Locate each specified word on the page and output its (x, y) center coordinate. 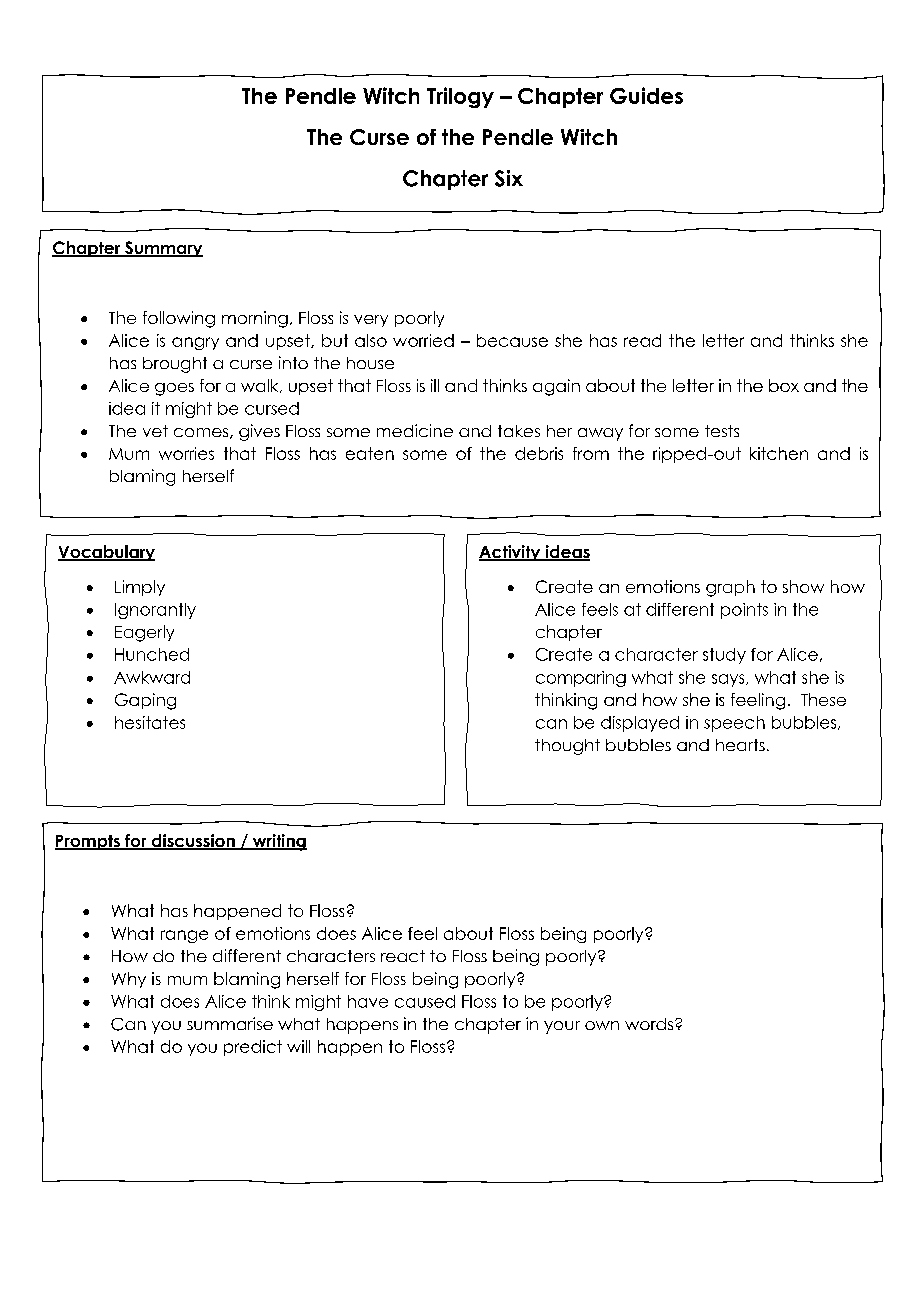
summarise (230, 1023)
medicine (415, 430)
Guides (646, 95)
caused (425, 1001)
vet (155, 431)
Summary (163, 249)
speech (734, 724)
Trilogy (460, 97)
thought (567, 747)
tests (722, 431)
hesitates (150, 722)
